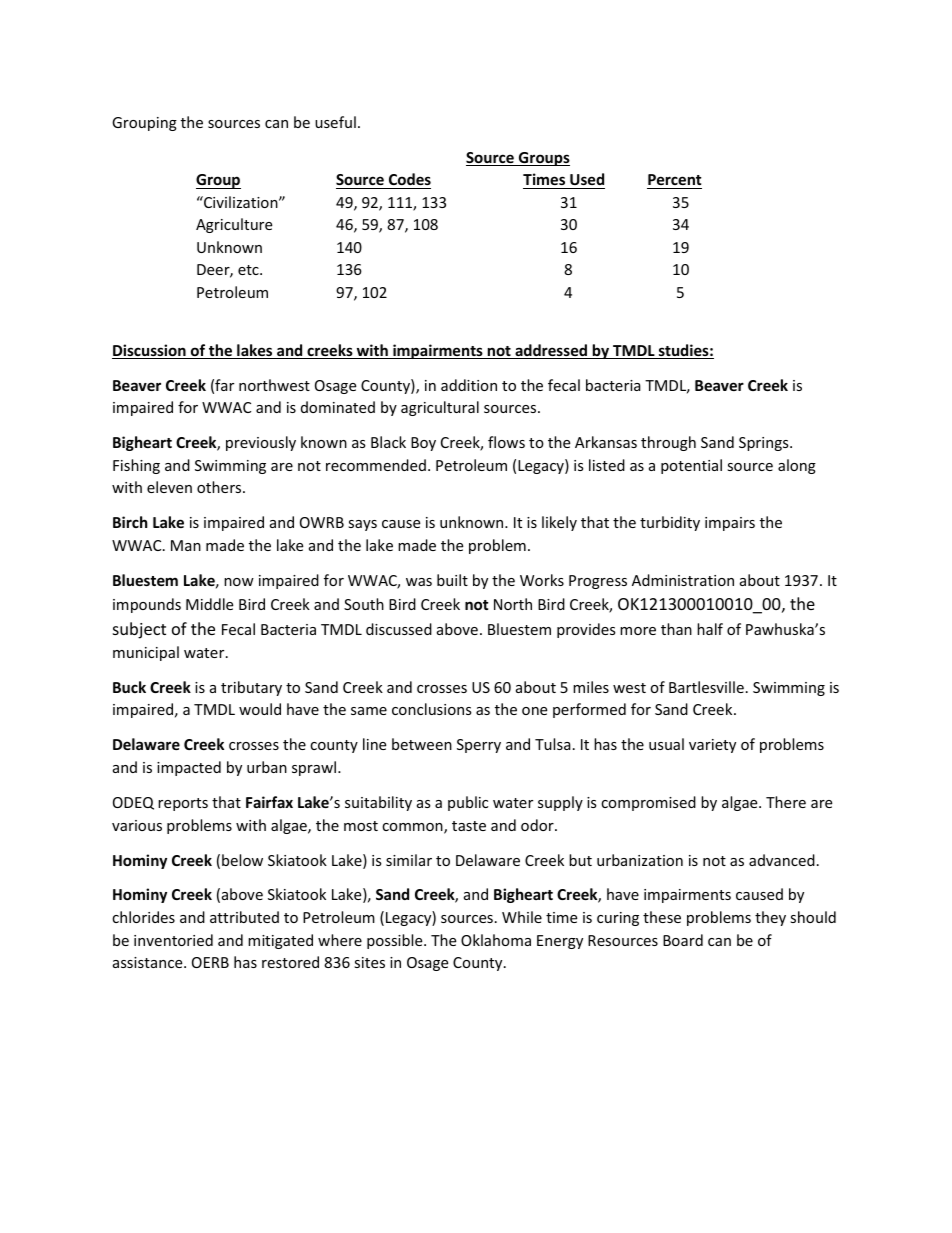 The image size is (952, 1233). I want to click on addressed, so click(551, 351).
